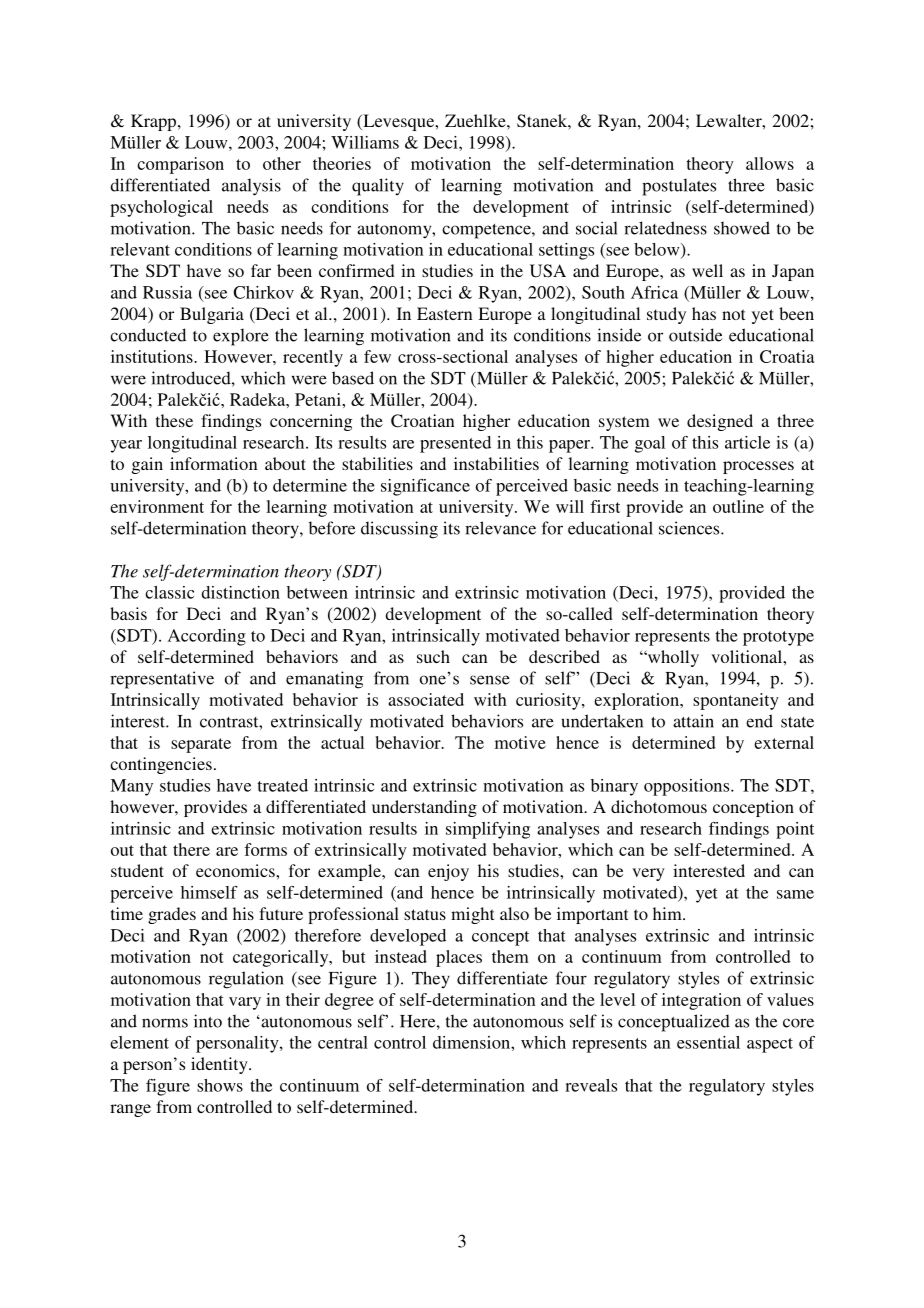 Image resolution: width=924 pixels, height=1308 pixels. I want to click on prototype, so click(778, 638).
